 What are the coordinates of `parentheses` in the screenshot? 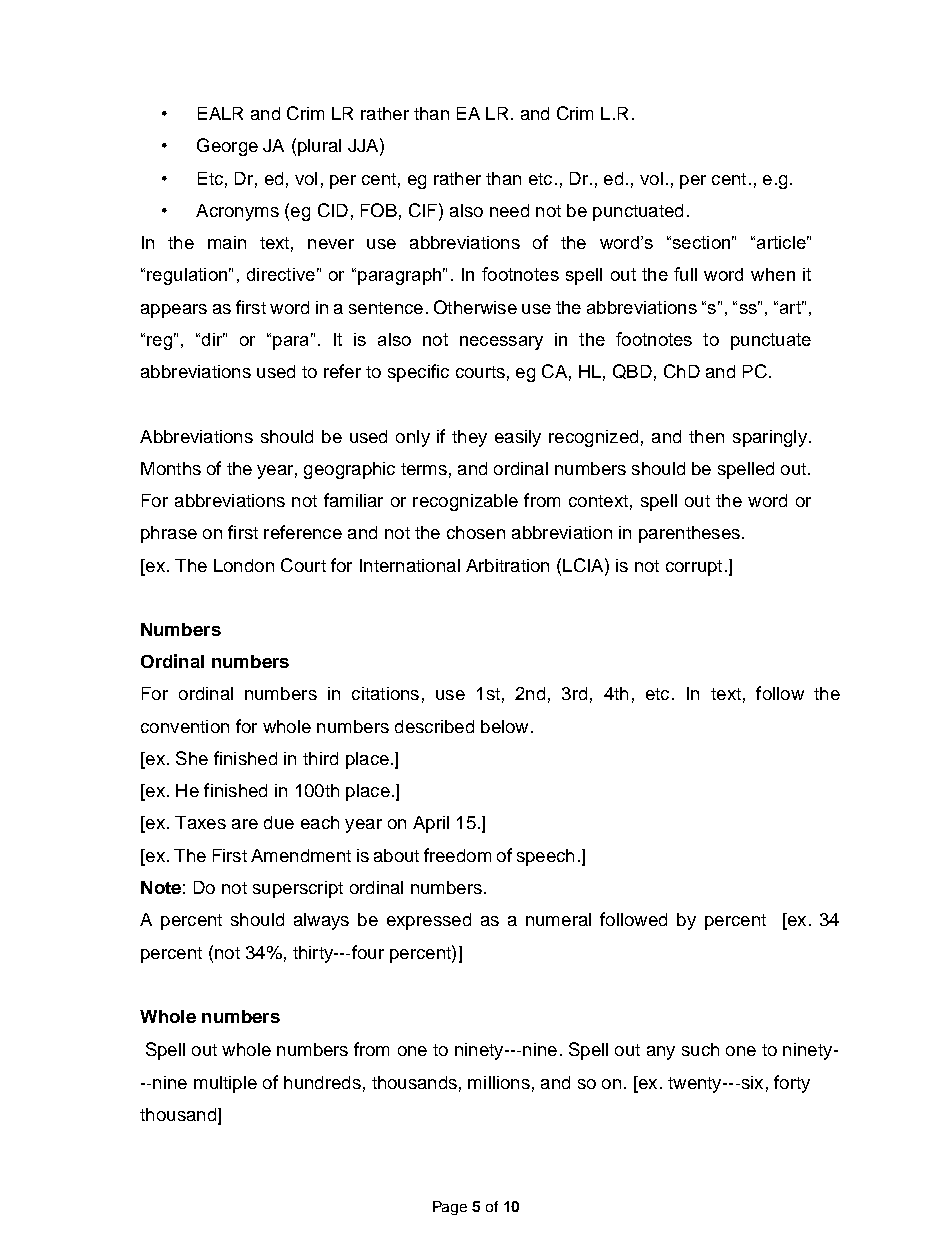 It's located at (689, 534).
